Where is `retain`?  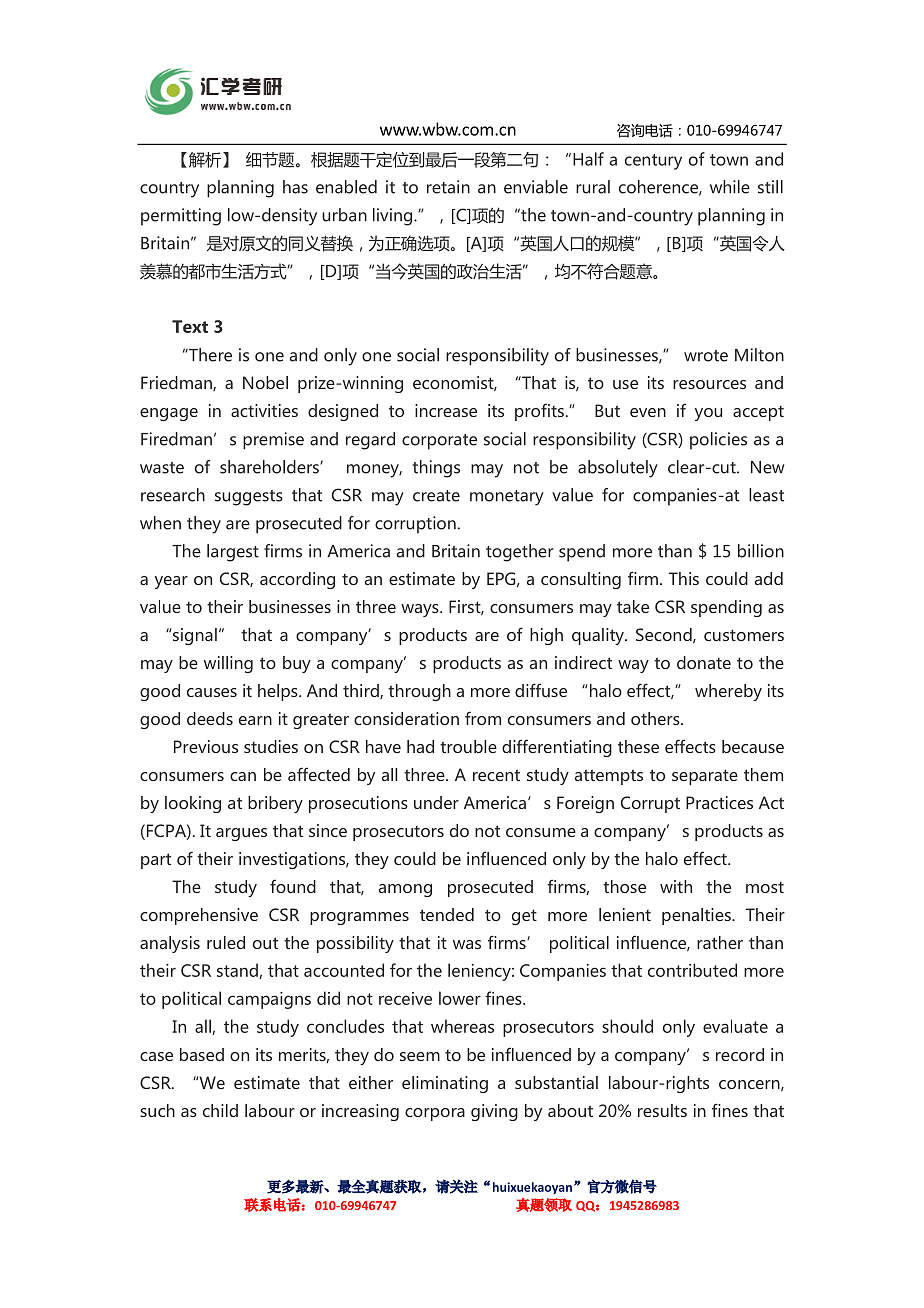
retain is located at coordinates (448, 187).
